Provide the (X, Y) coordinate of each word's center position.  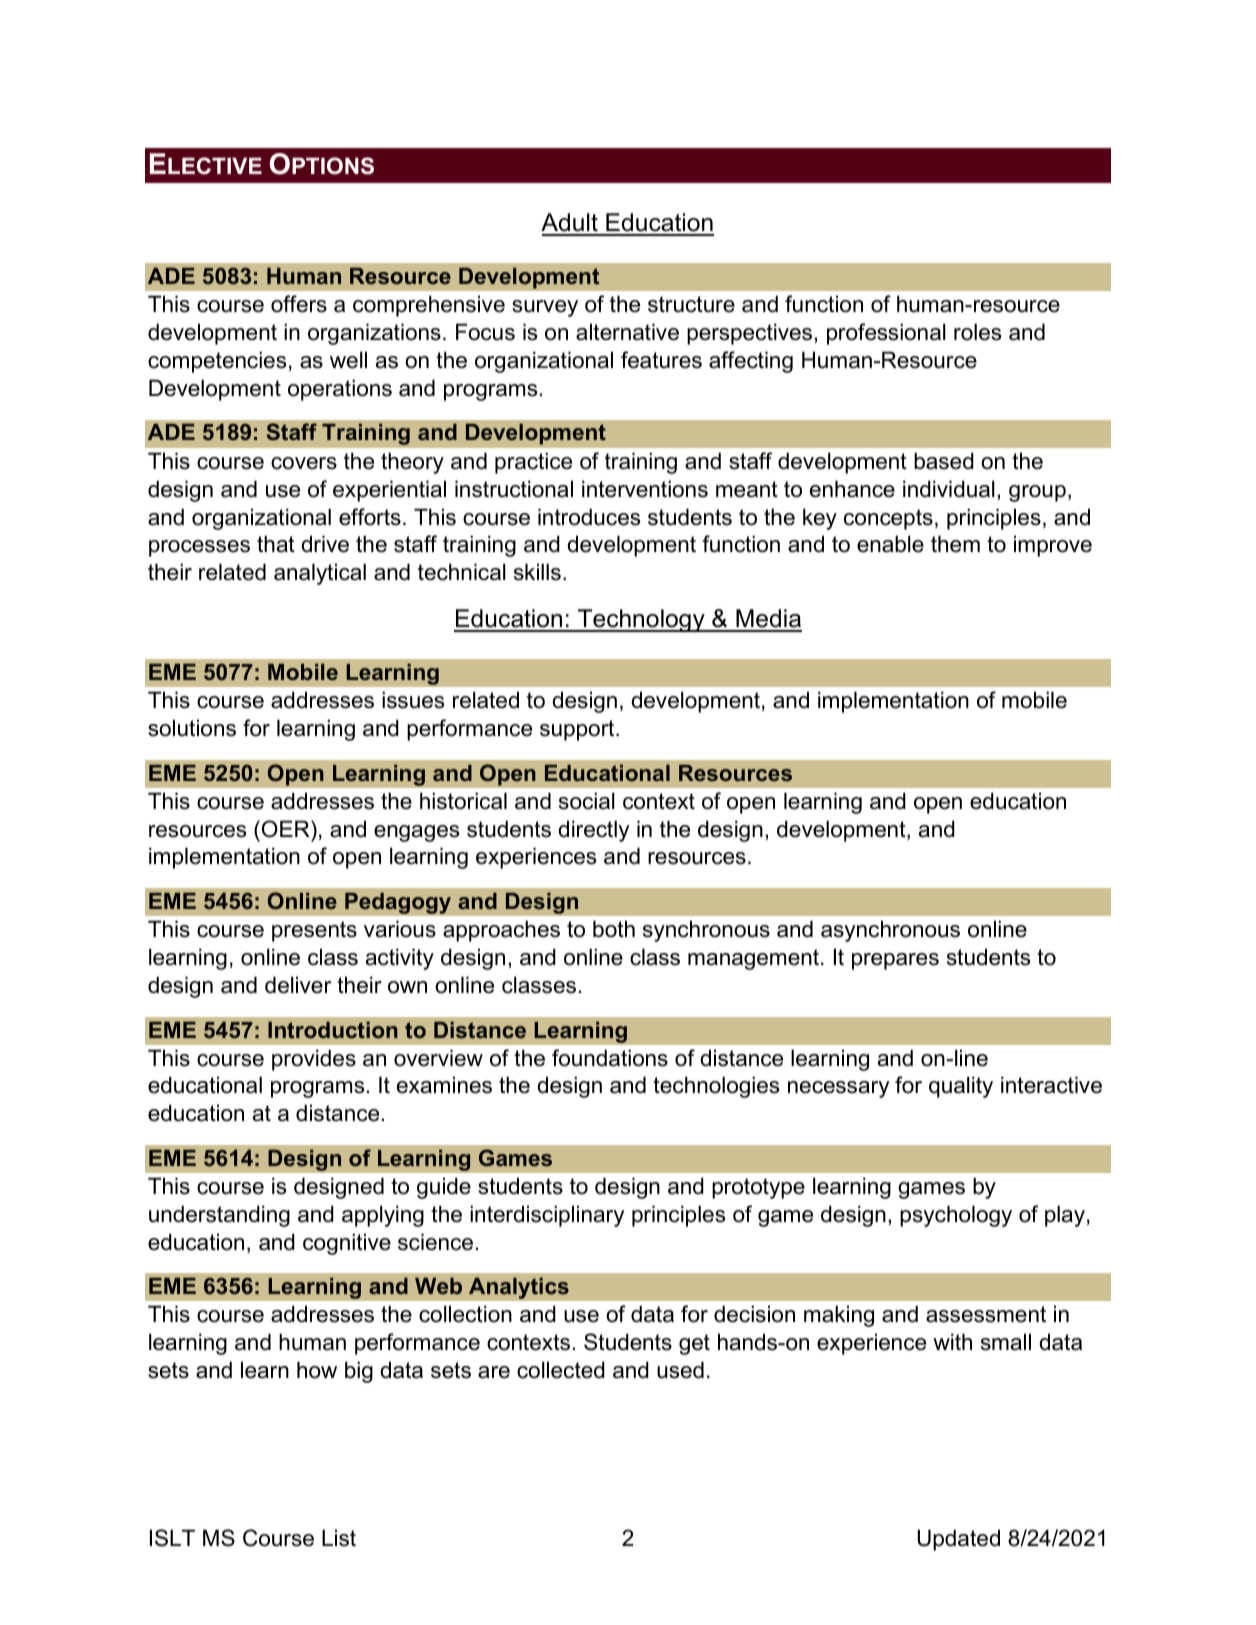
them (955, 544)
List (339, 1538)
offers (299, 304)
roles (977, 332)
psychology (956, 1216)
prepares (895, 961)
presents (314, 931)
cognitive (347, 1244)
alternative (627, 332)
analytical (320, 574)
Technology (641, 620)
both (614, 929)
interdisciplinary (547, 1216)
